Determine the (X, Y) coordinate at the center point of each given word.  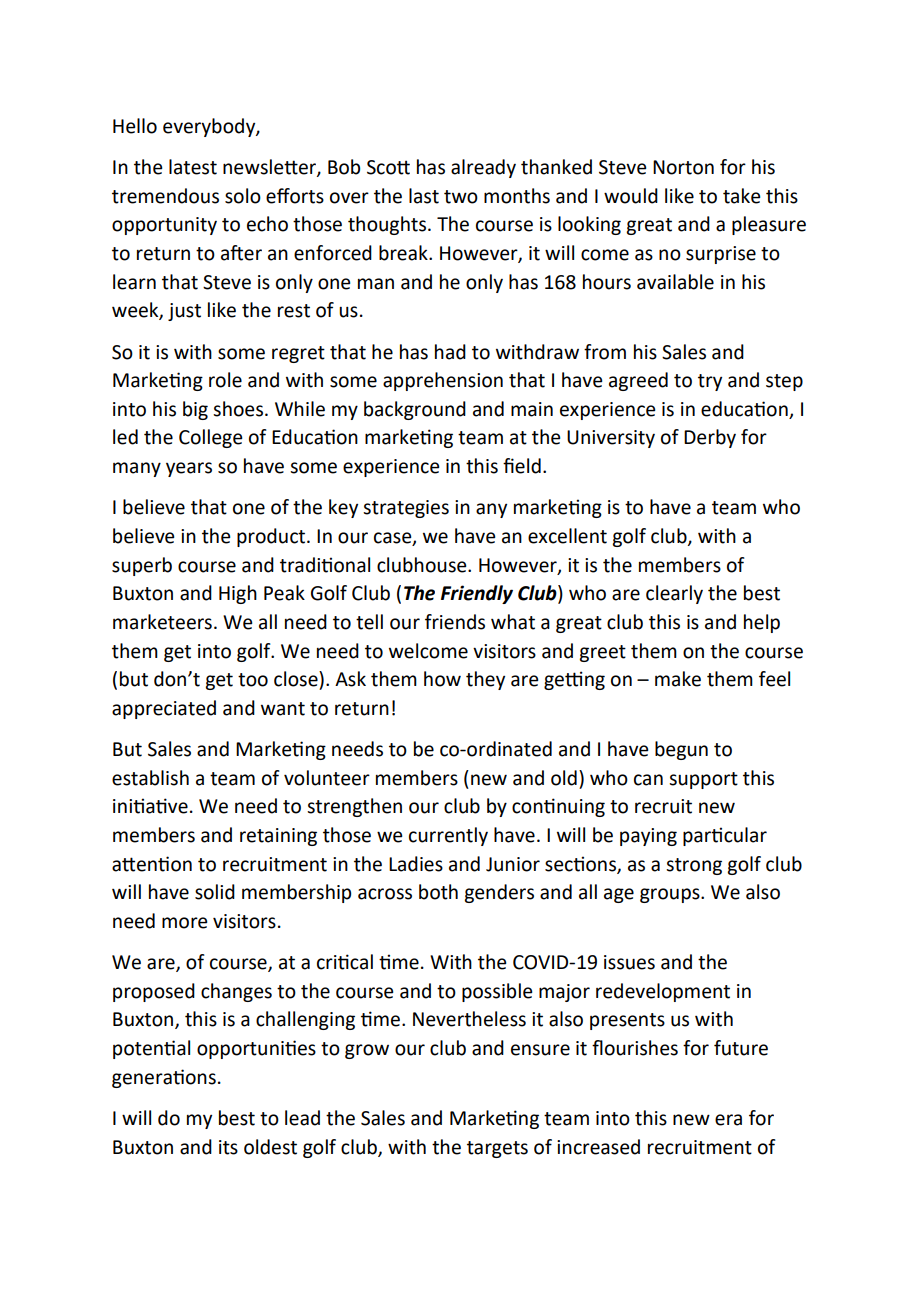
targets (497, 1149)
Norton (683, 167)
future (741, 1048)
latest (193, 167)
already (483, 168)
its (228, 1147)
